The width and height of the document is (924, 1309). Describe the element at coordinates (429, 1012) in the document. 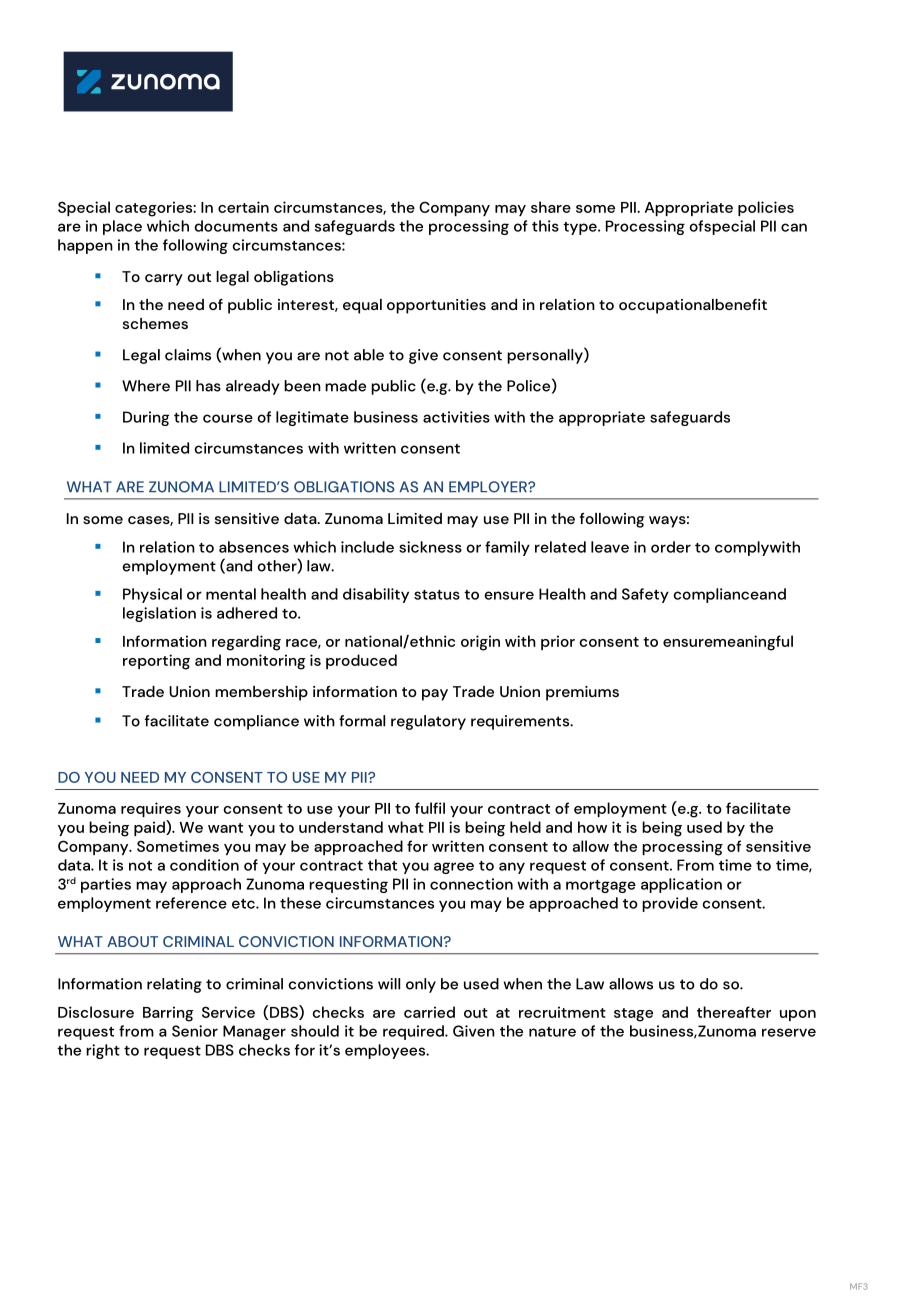

I see `carried` at that location.
